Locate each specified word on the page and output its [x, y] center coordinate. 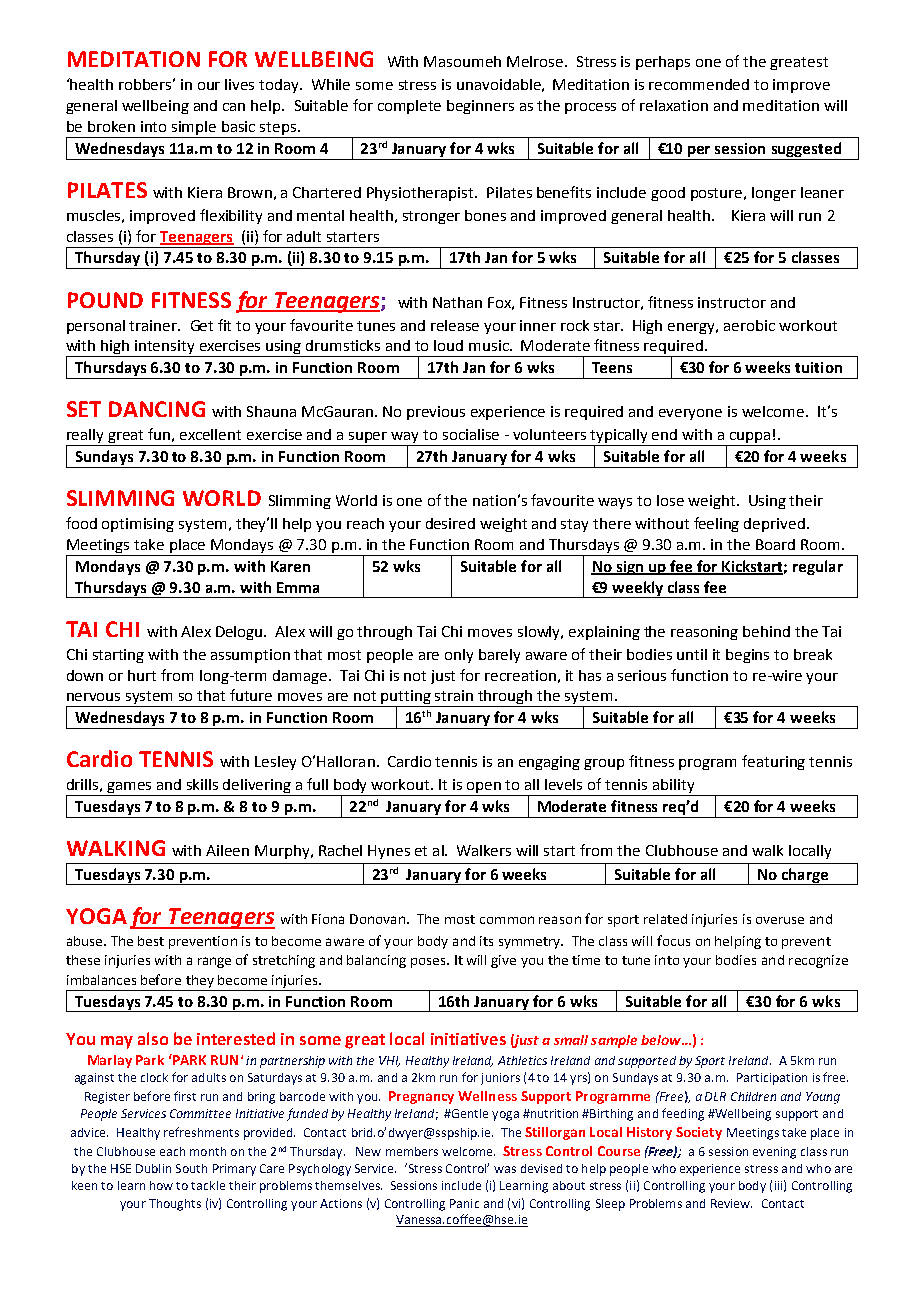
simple [194, 129]
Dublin [153, 1168]
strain [454, 695]
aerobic [749, 325]
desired [450, 523]
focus [673, 940]
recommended [699, 84]
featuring [773, 762]
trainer [154, 325]
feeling [716, 524]
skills [202, 784]
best [151, 941]
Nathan [457, 302]
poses [429, 963]
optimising [138, 525]
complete [409, 107]
